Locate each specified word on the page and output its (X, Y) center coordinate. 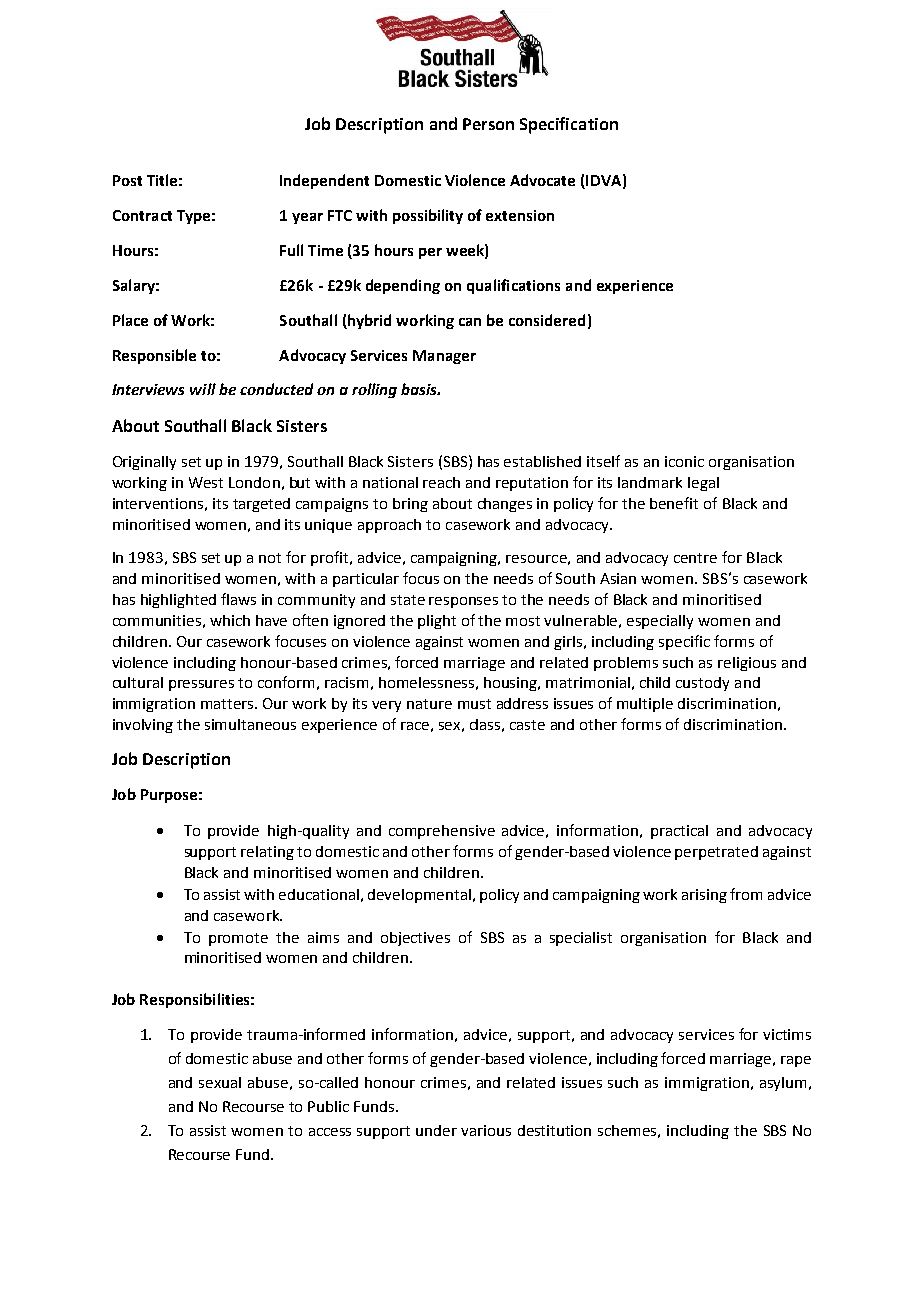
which (230, 620)
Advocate (542, 180)
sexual (220, 1082)
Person (488, 124)
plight (437, 622)
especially (660, 622)
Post (127, 180)
